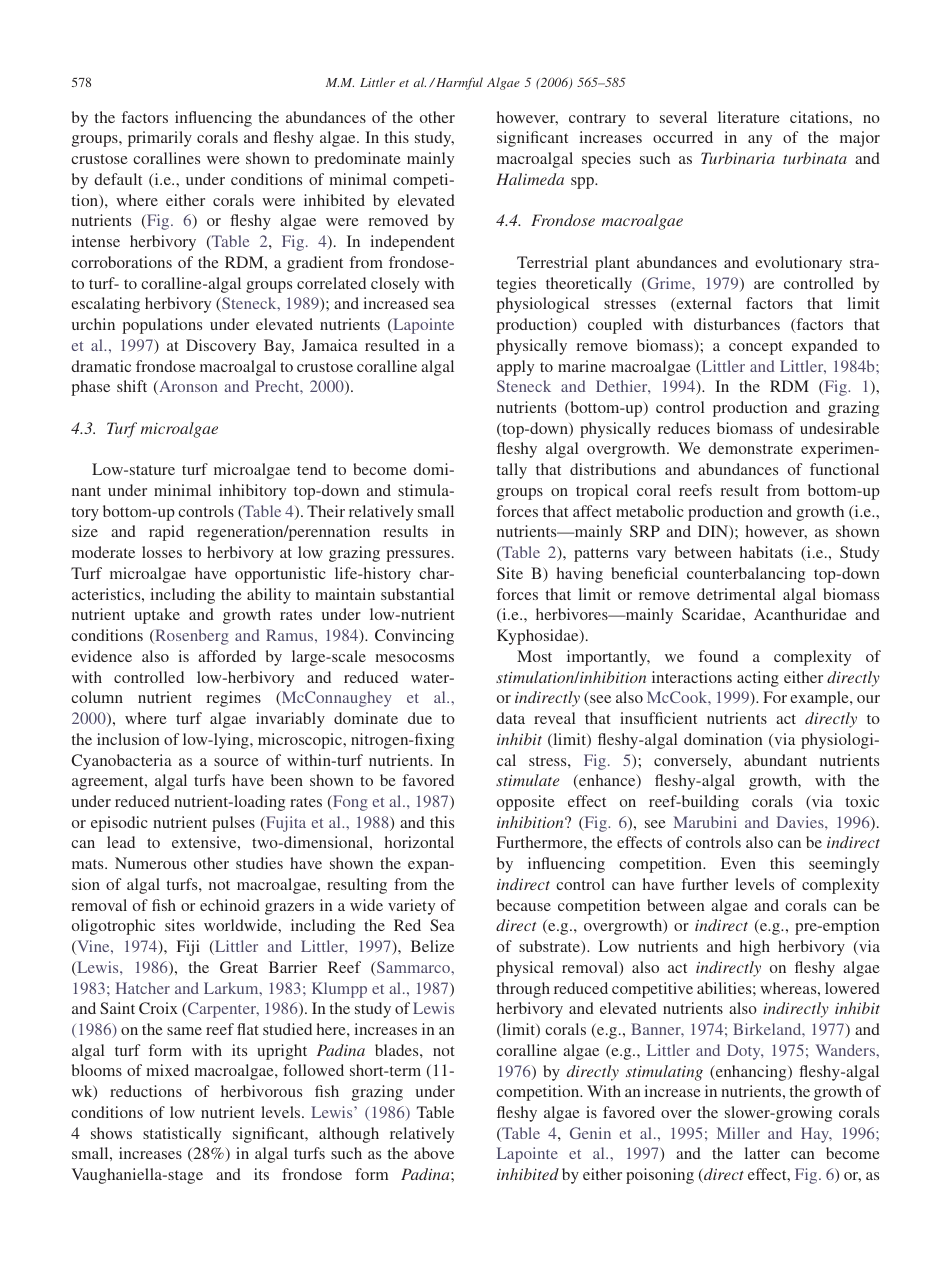  What do you see at coordinates (434, 1153) in the screenshot?
I see `above` at bounding box center [434, 1153].
